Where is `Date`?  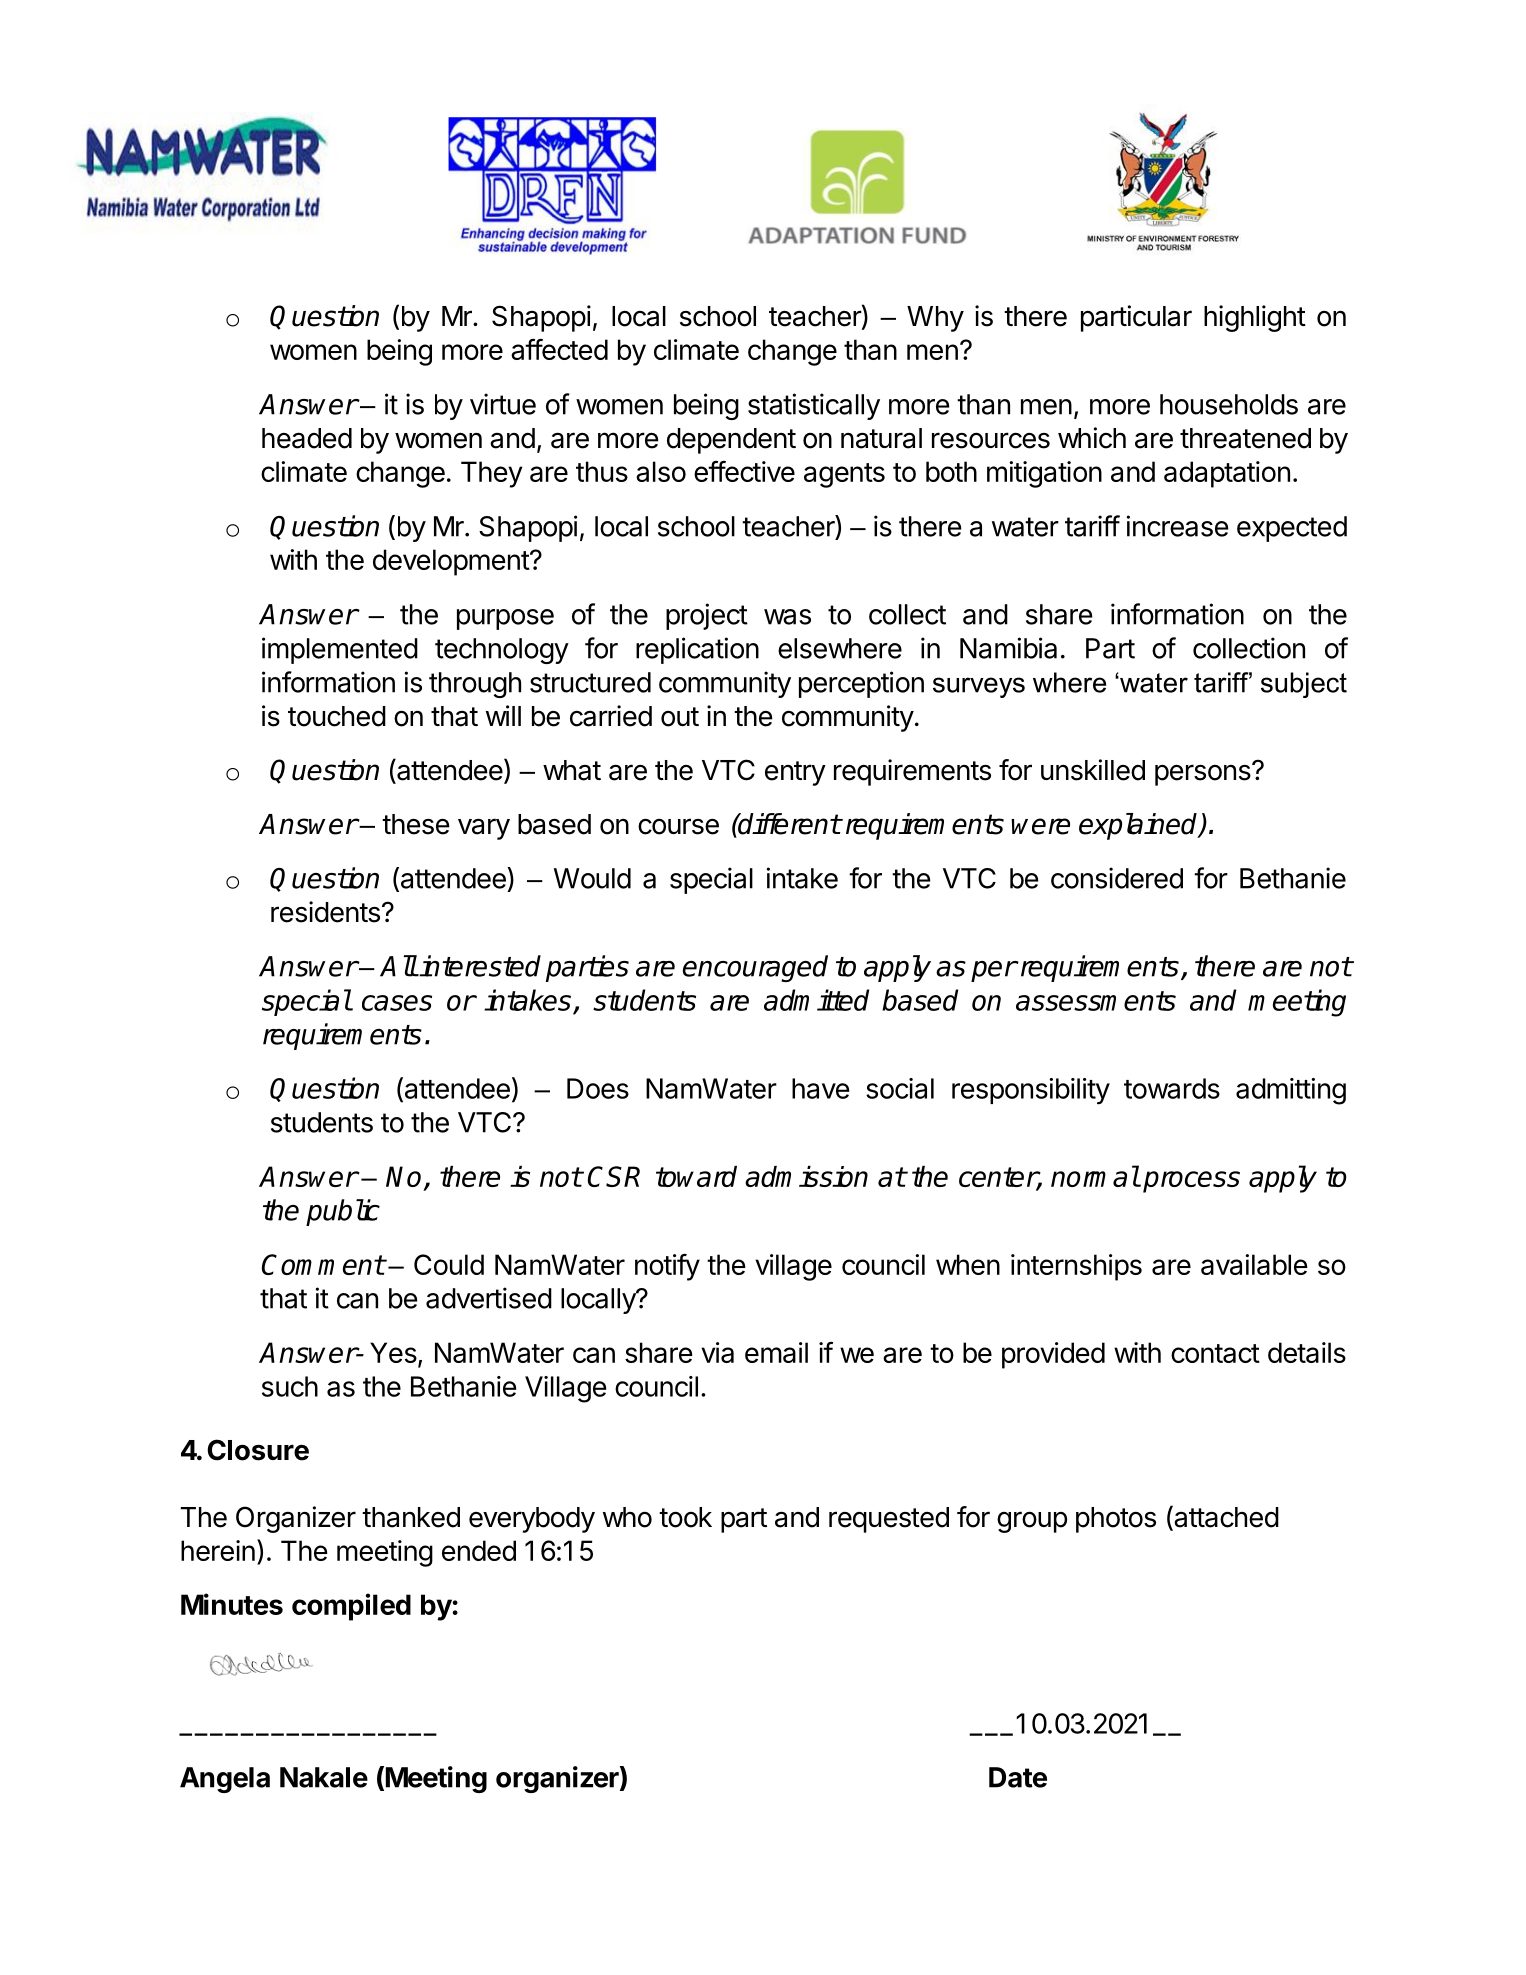 Date is located at coordinates (1018, 1777).
